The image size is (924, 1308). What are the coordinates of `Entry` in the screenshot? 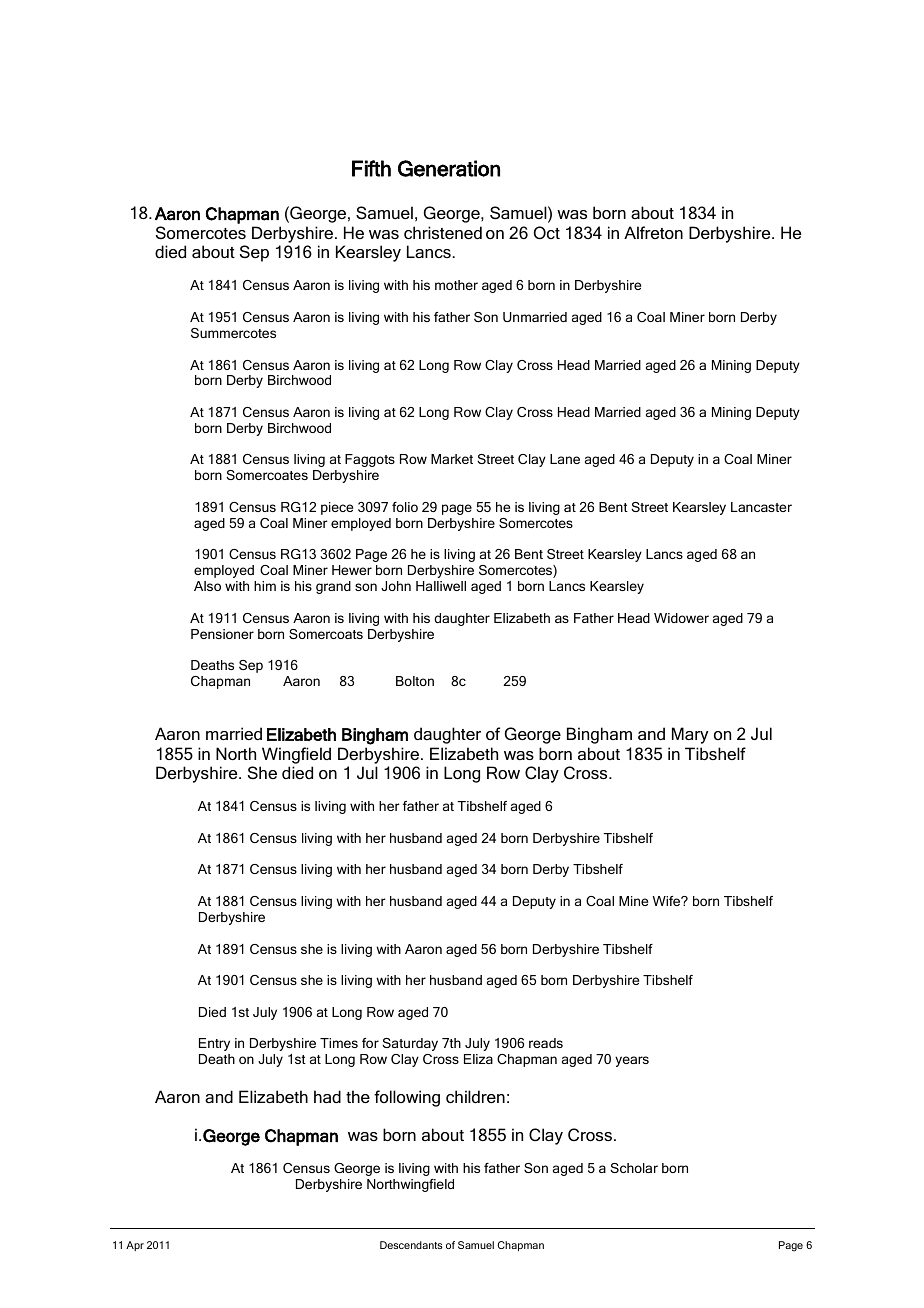 It's located at (214, 1044).
